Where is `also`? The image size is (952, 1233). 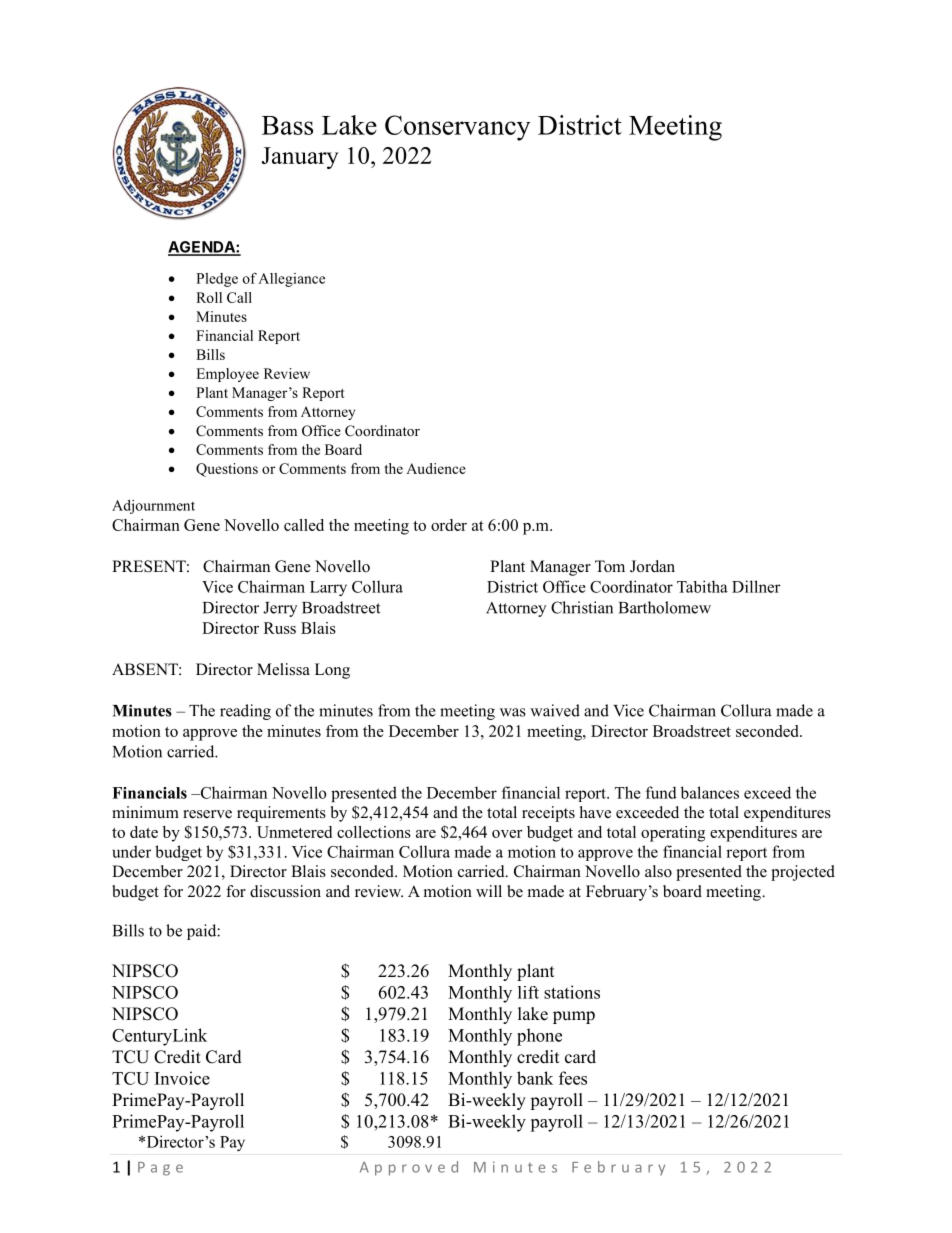 also is located at coordinates (658, 871).
